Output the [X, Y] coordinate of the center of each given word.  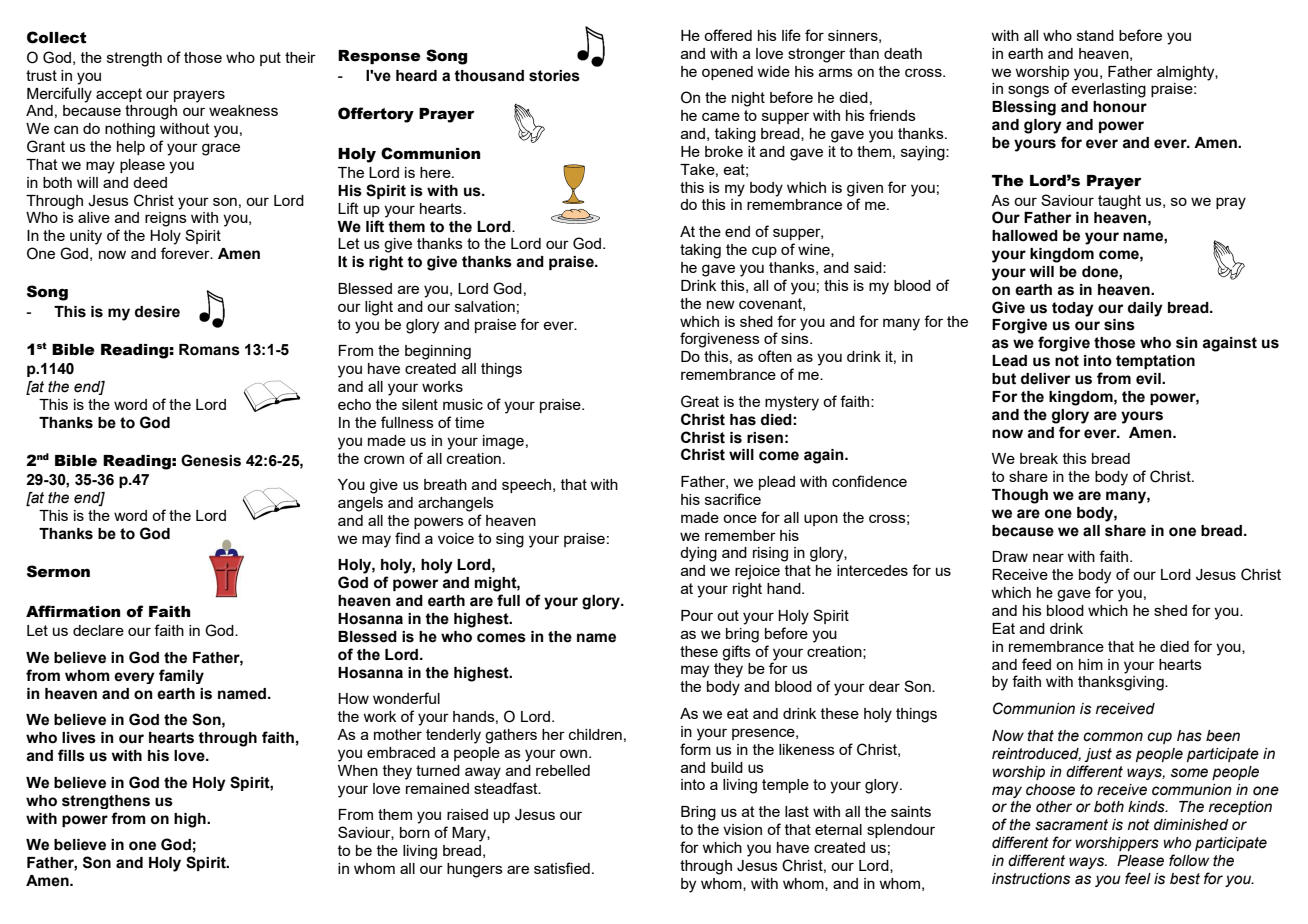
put [270, 59]
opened [727, 73]
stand [1095, 35]
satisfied [562, 868]
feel [1138, 878]
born [415, 832]
